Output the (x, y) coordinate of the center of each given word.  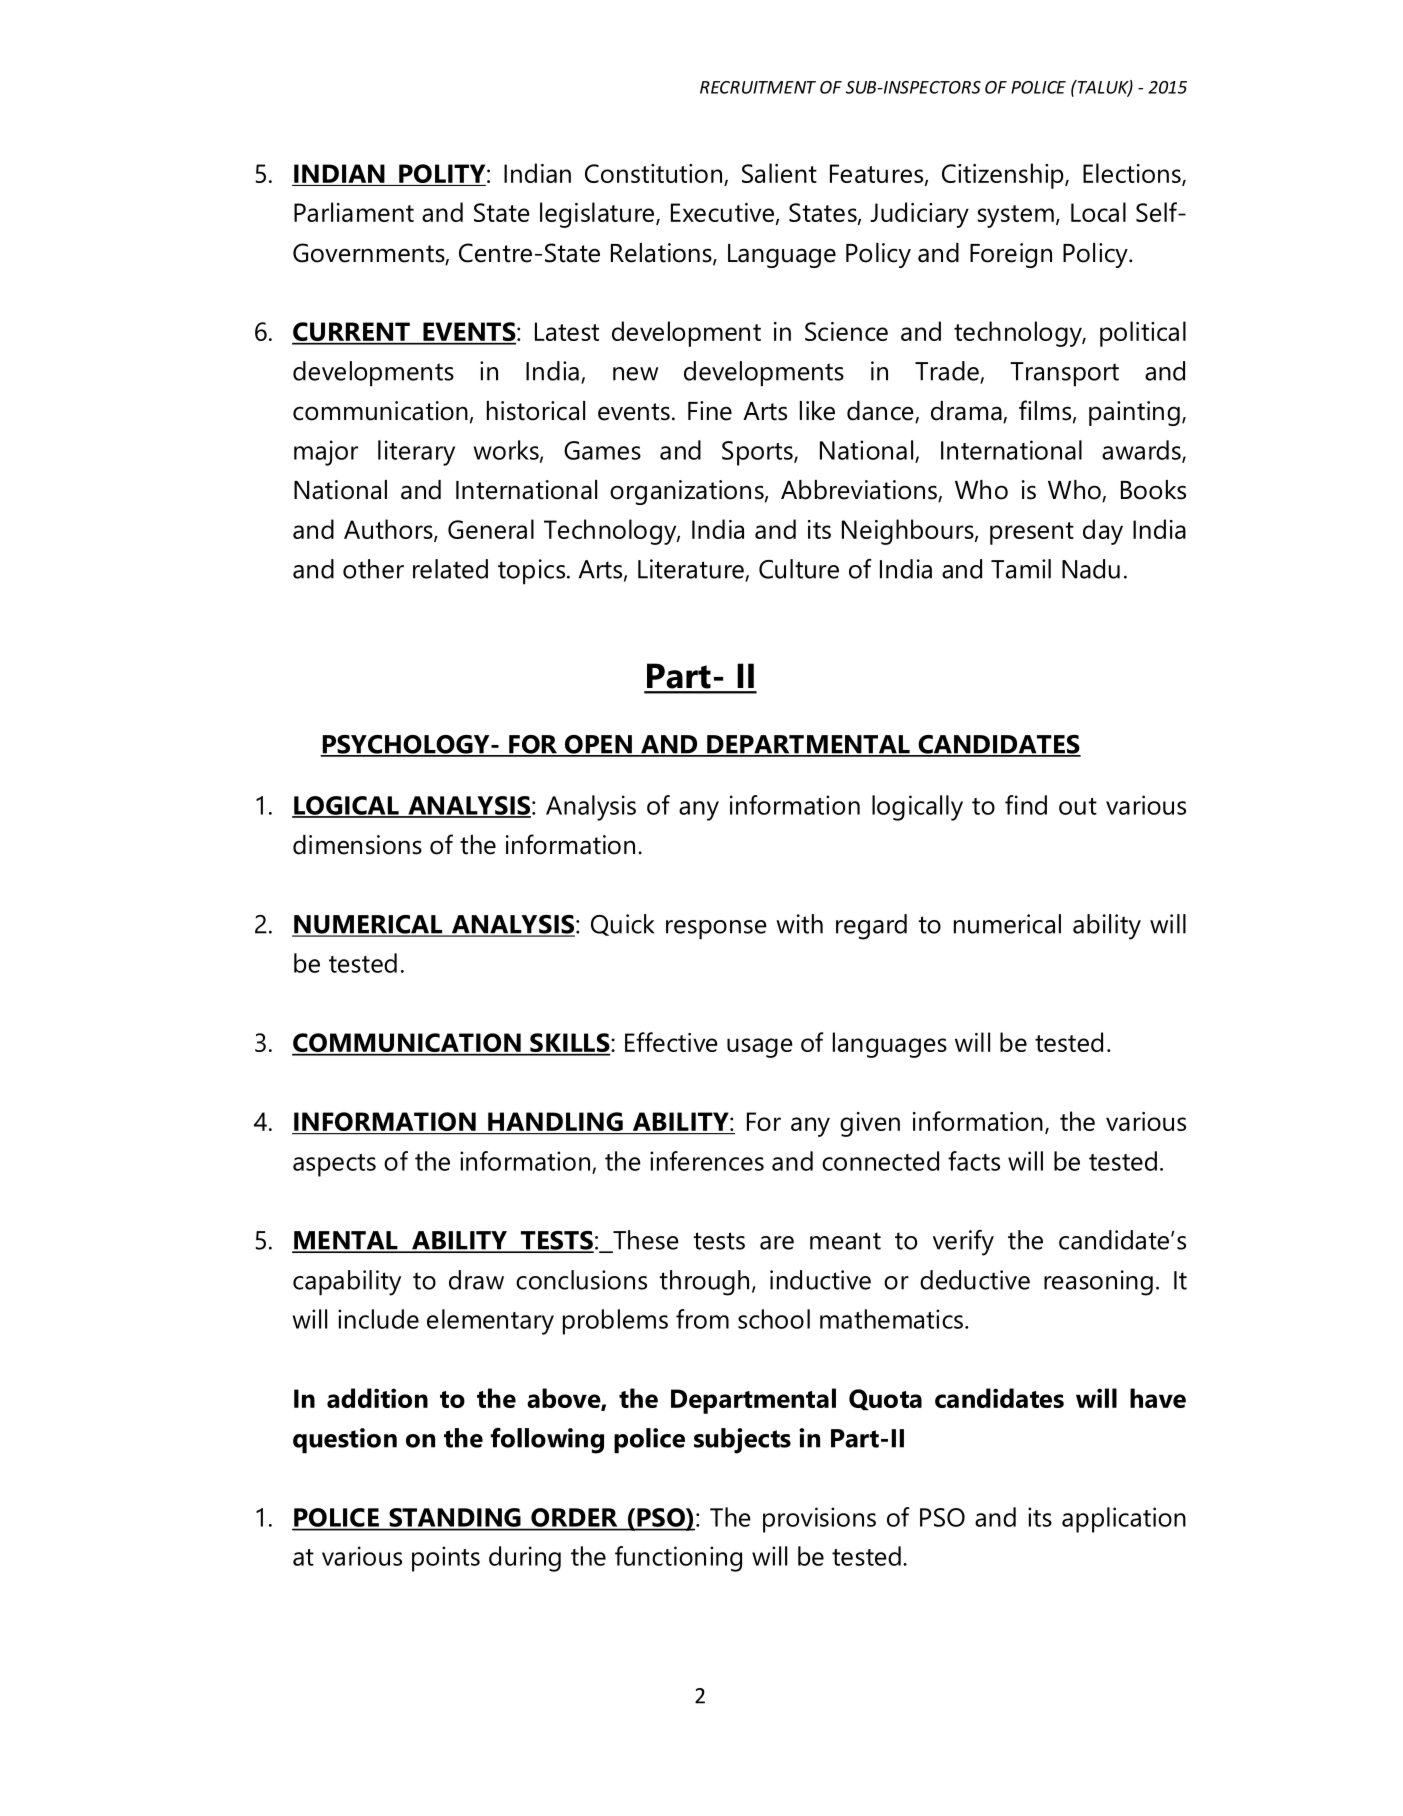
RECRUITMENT (758, 87)
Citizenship (1004, 176)
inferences (707, 1161)
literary (416, 453)
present (1032, 533)
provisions (819, 1520)
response (716, 930)
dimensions (357, 845)
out (1078, 806)
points (446, 1559)
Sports (758, 453)
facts (974, 1161)
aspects (334, 1165)
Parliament (354, 212)
